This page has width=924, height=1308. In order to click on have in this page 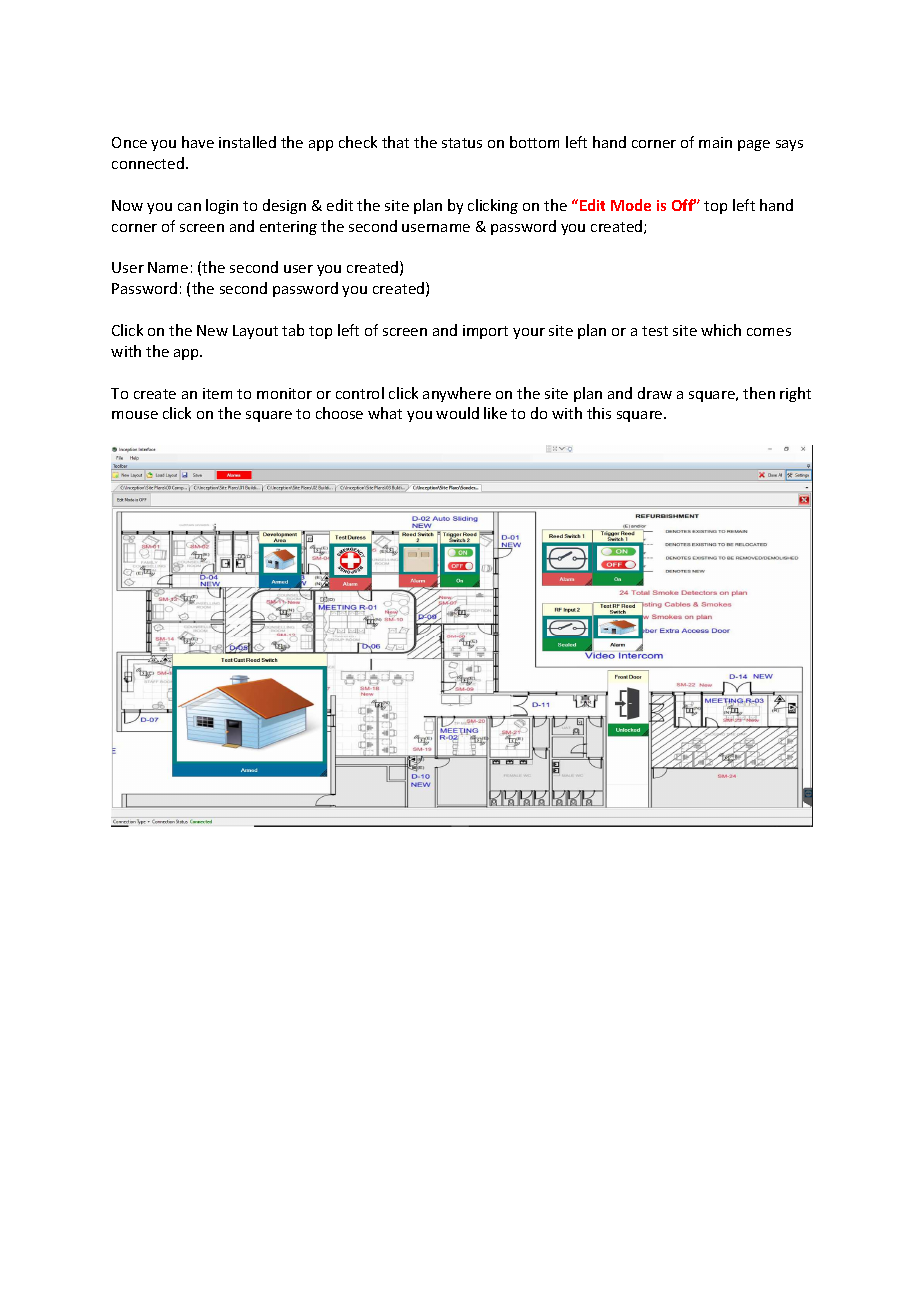, I will do `click(198, 142)`.
